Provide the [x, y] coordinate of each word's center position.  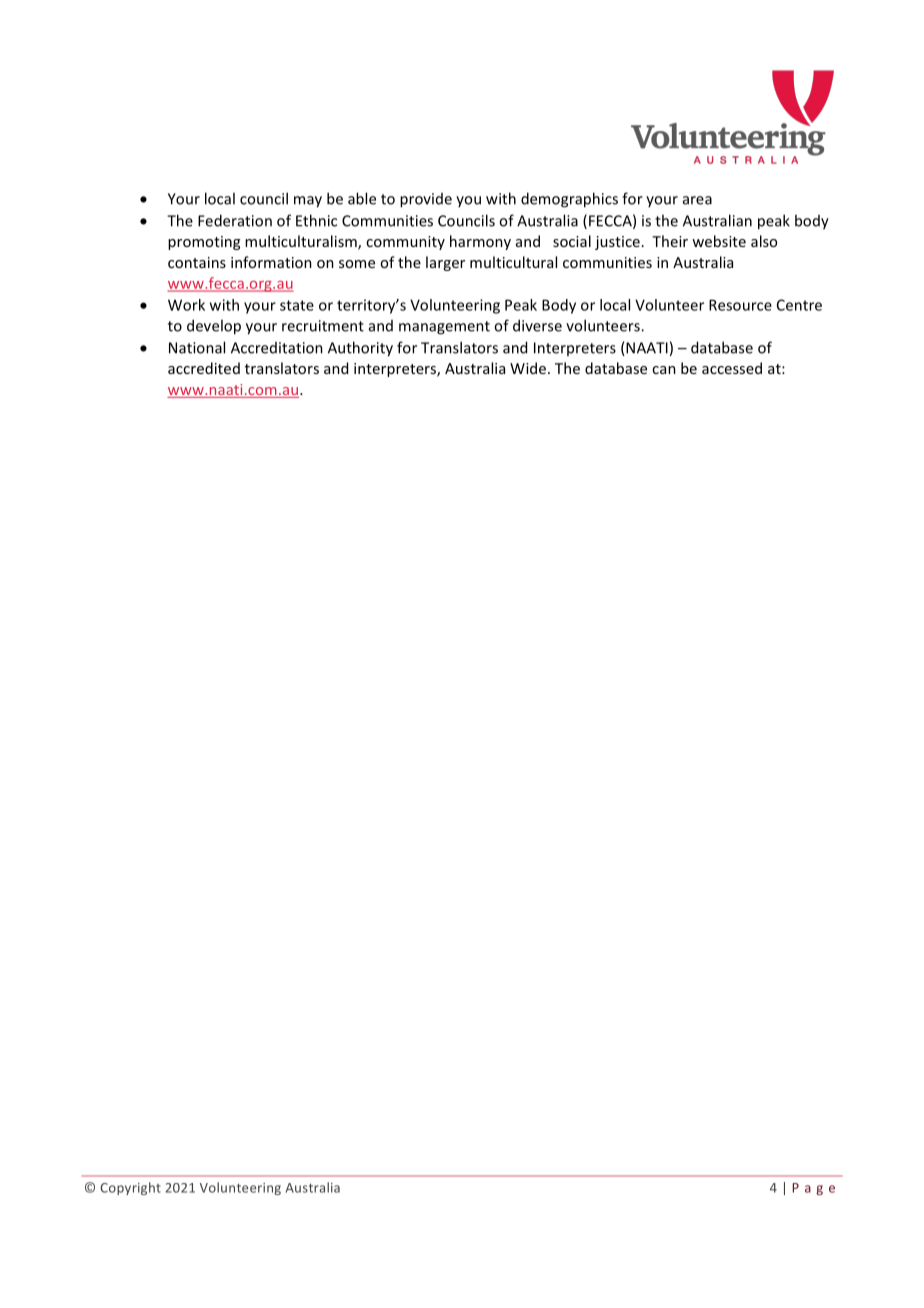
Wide [528, 368]
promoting [204, 243]
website [719, 241]
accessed [732, 368]
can [664, 370]
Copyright [130, 1188]
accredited [204, 368]
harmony [480, 242]
